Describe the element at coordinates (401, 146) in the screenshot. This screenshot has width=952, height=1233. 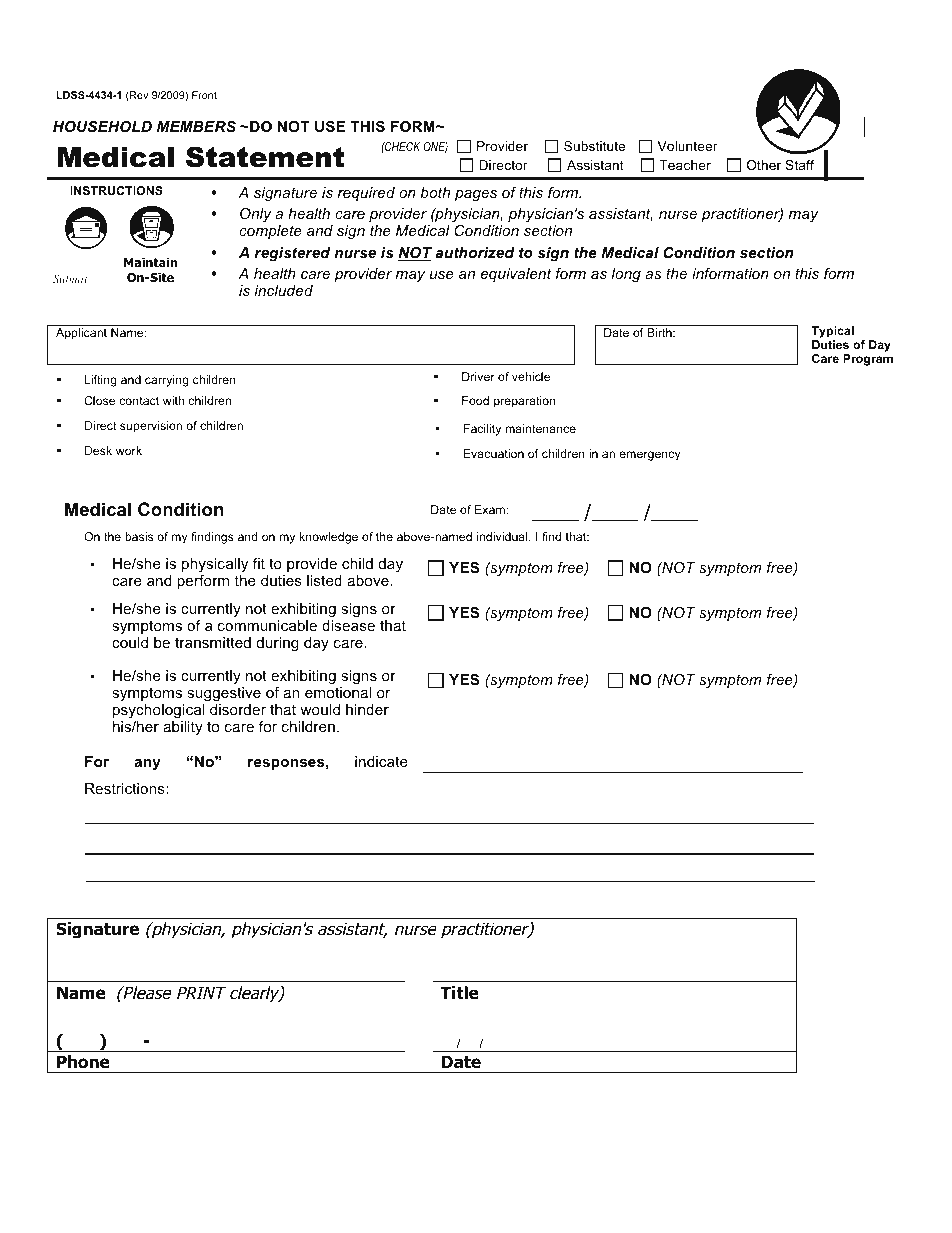
I see `CHECK` at that location.
